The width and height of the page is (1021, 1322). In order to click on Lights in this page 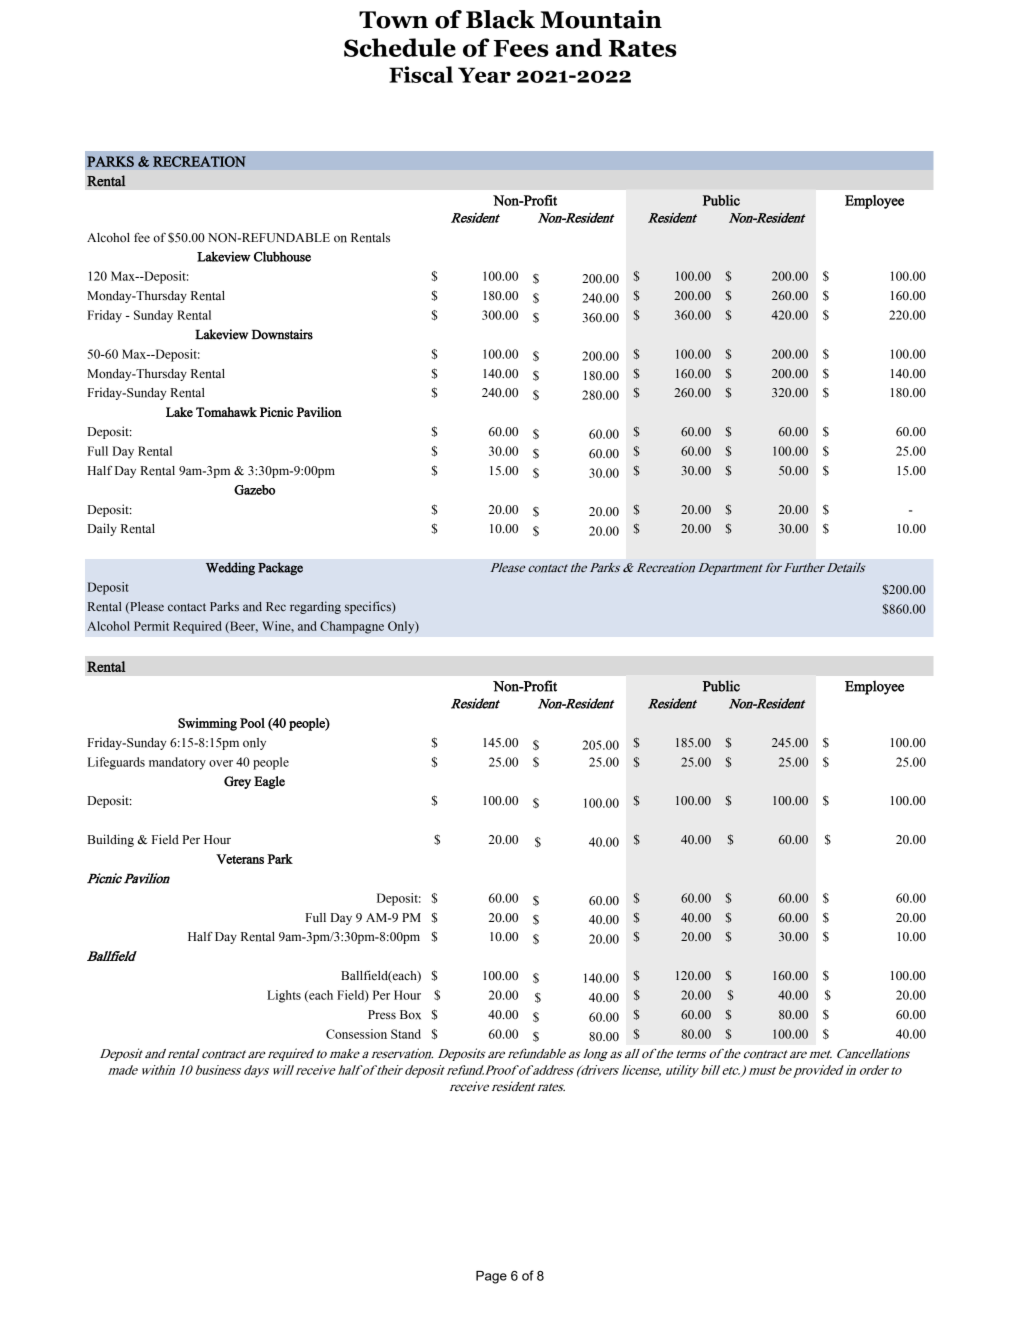, I will do `click(284, 996)`.
